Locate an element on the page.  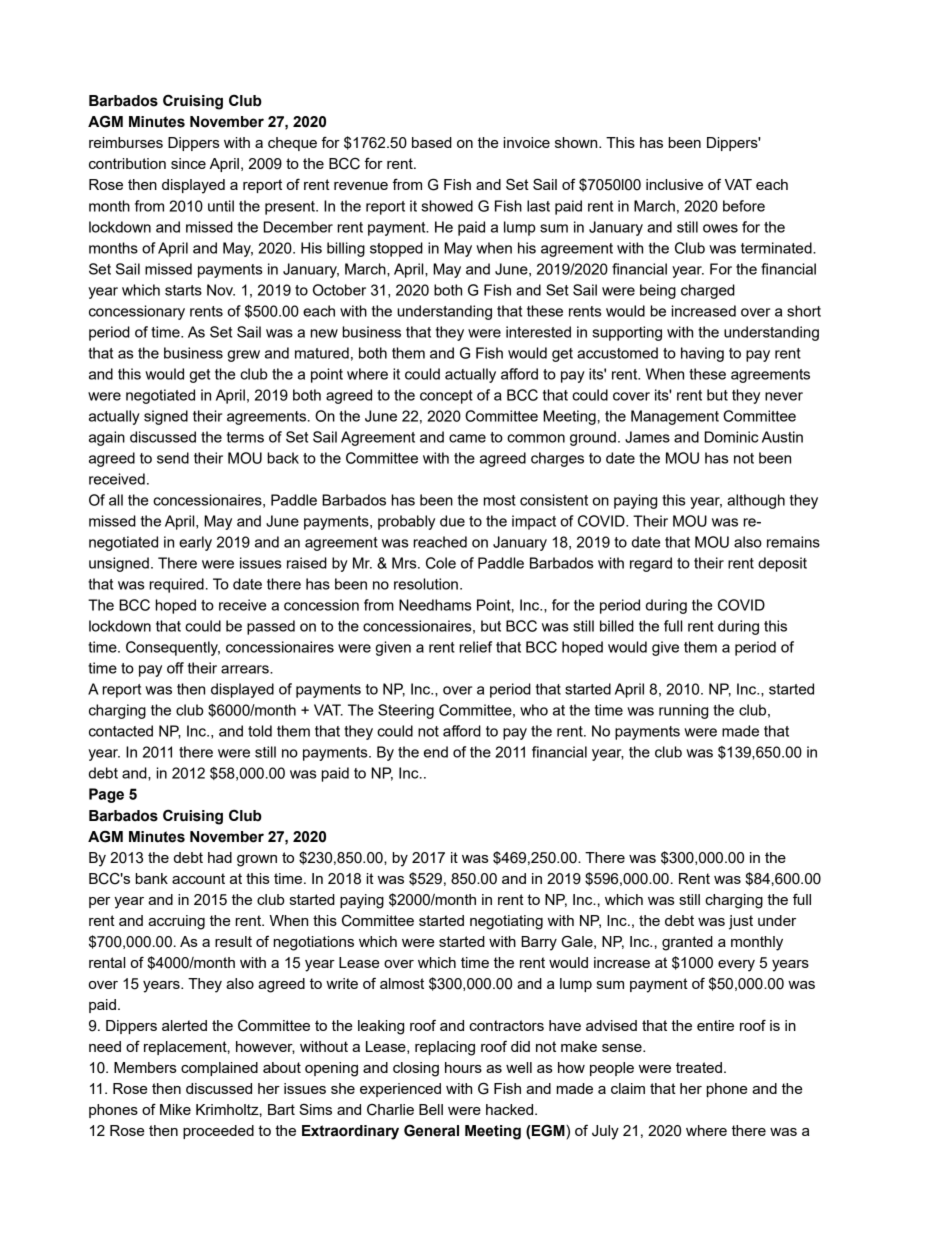
concept is located at coordinates (446, 397).
